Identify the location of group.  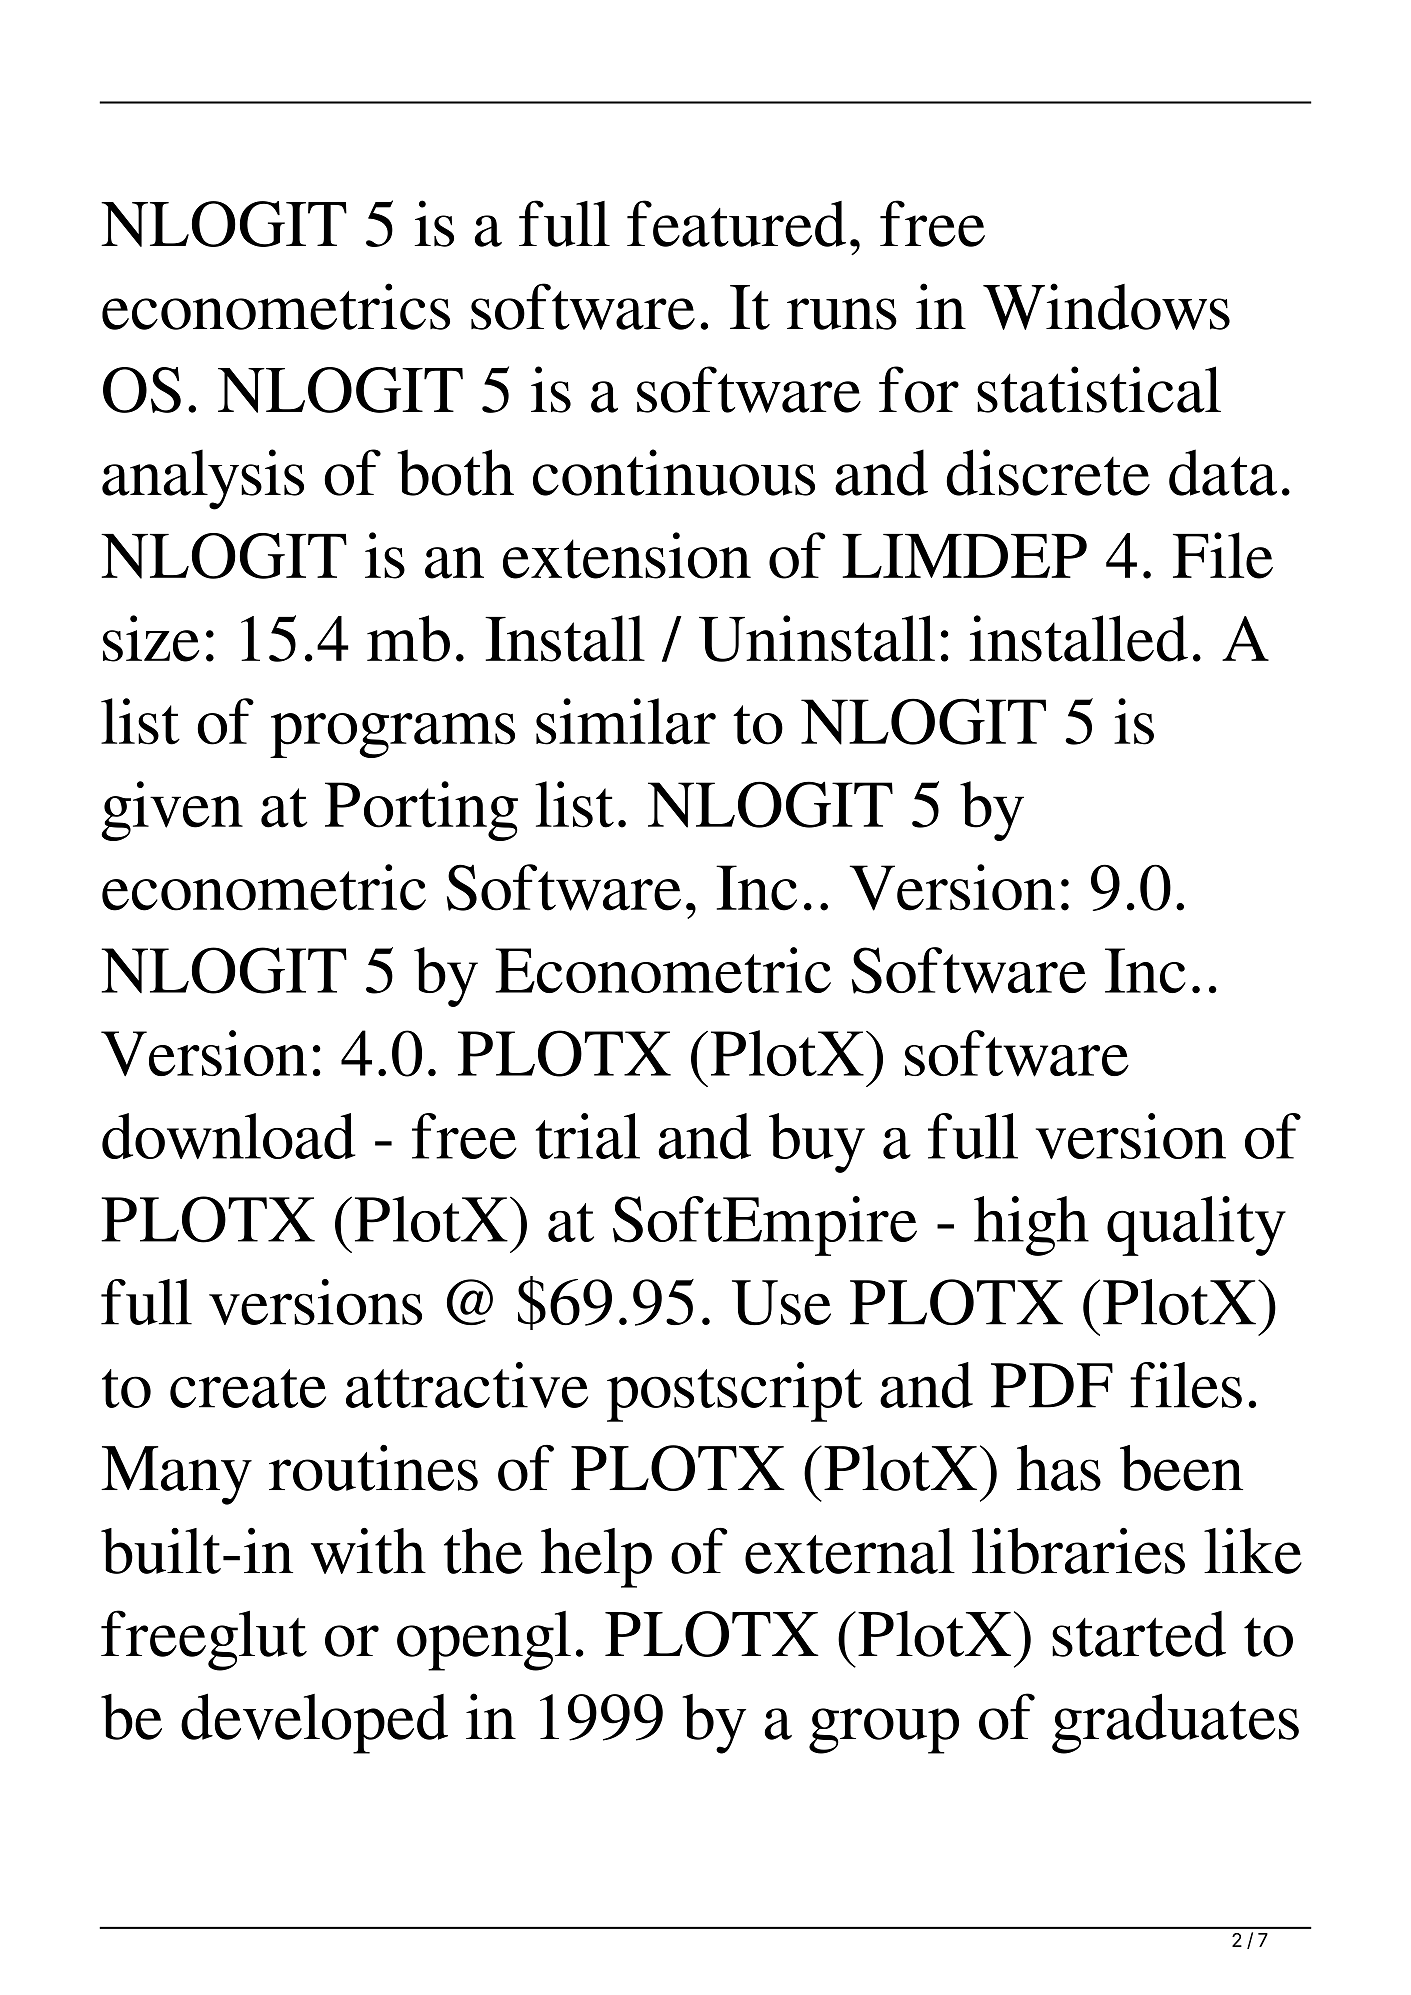
(884, 1731).
